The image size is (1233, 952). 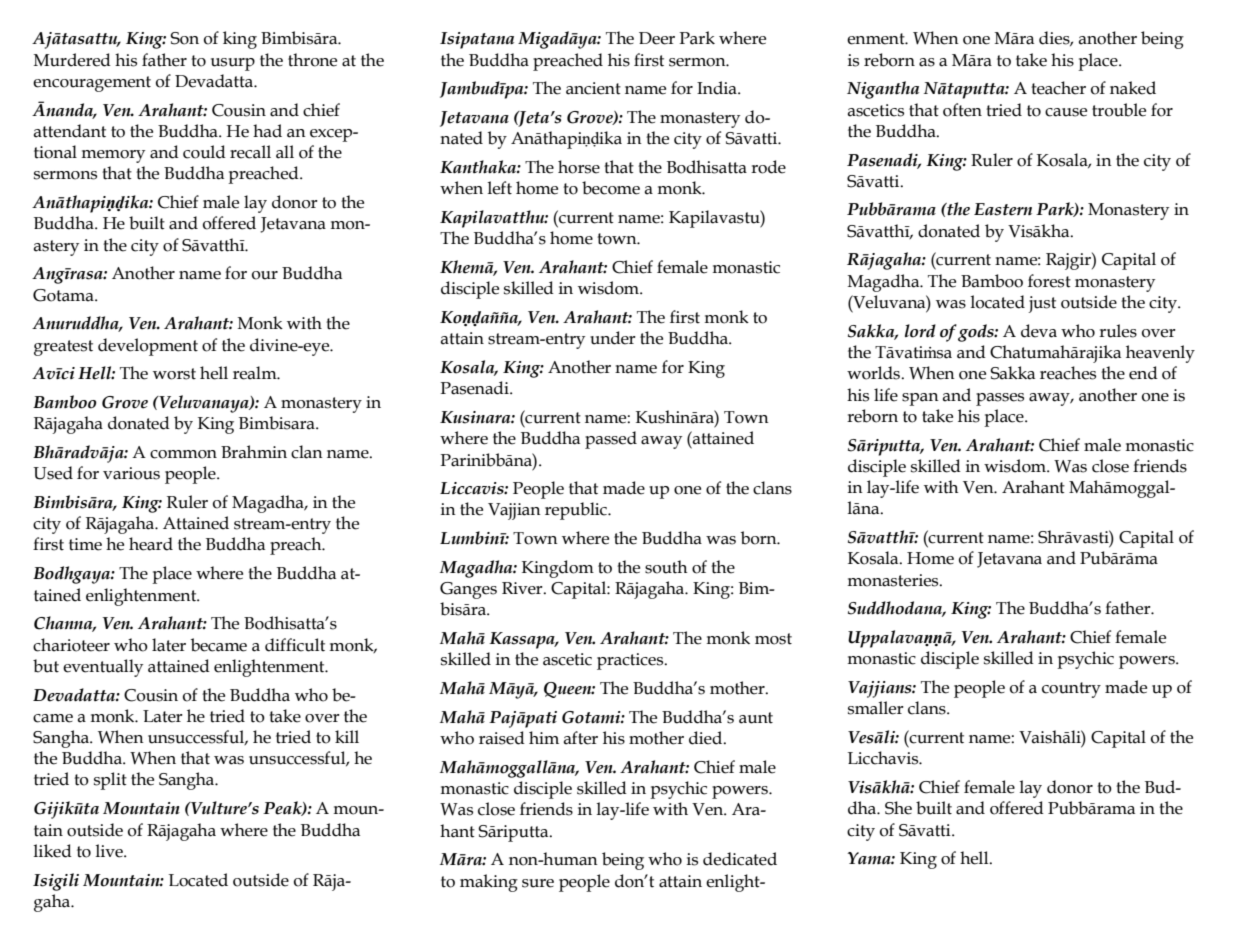 I want to click on passes, so click(x=1000, y=399).
